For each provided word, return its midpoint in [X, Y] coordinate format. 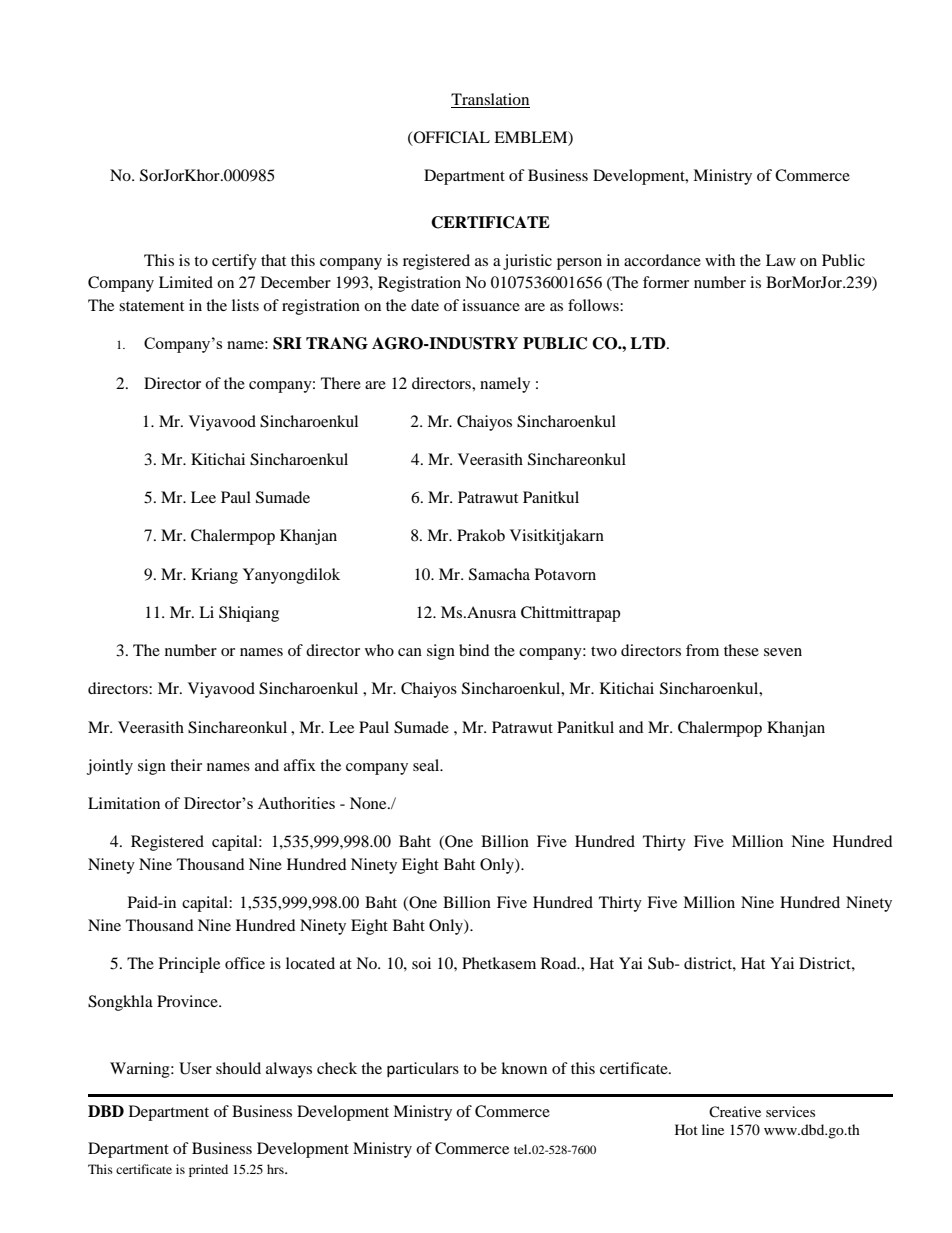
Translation [490, 99]
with [720, 260]
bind [474, 650]
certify [234, 262]
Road [560, 963]
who [379, 650]
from [702, 650]
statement [151, 306]
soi [421, 963]
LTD [649, 343]
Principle [189, 965]
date [425, 305]
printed [208, 1170]
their [186, 765]
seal [427, 765]
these [741, 650]
